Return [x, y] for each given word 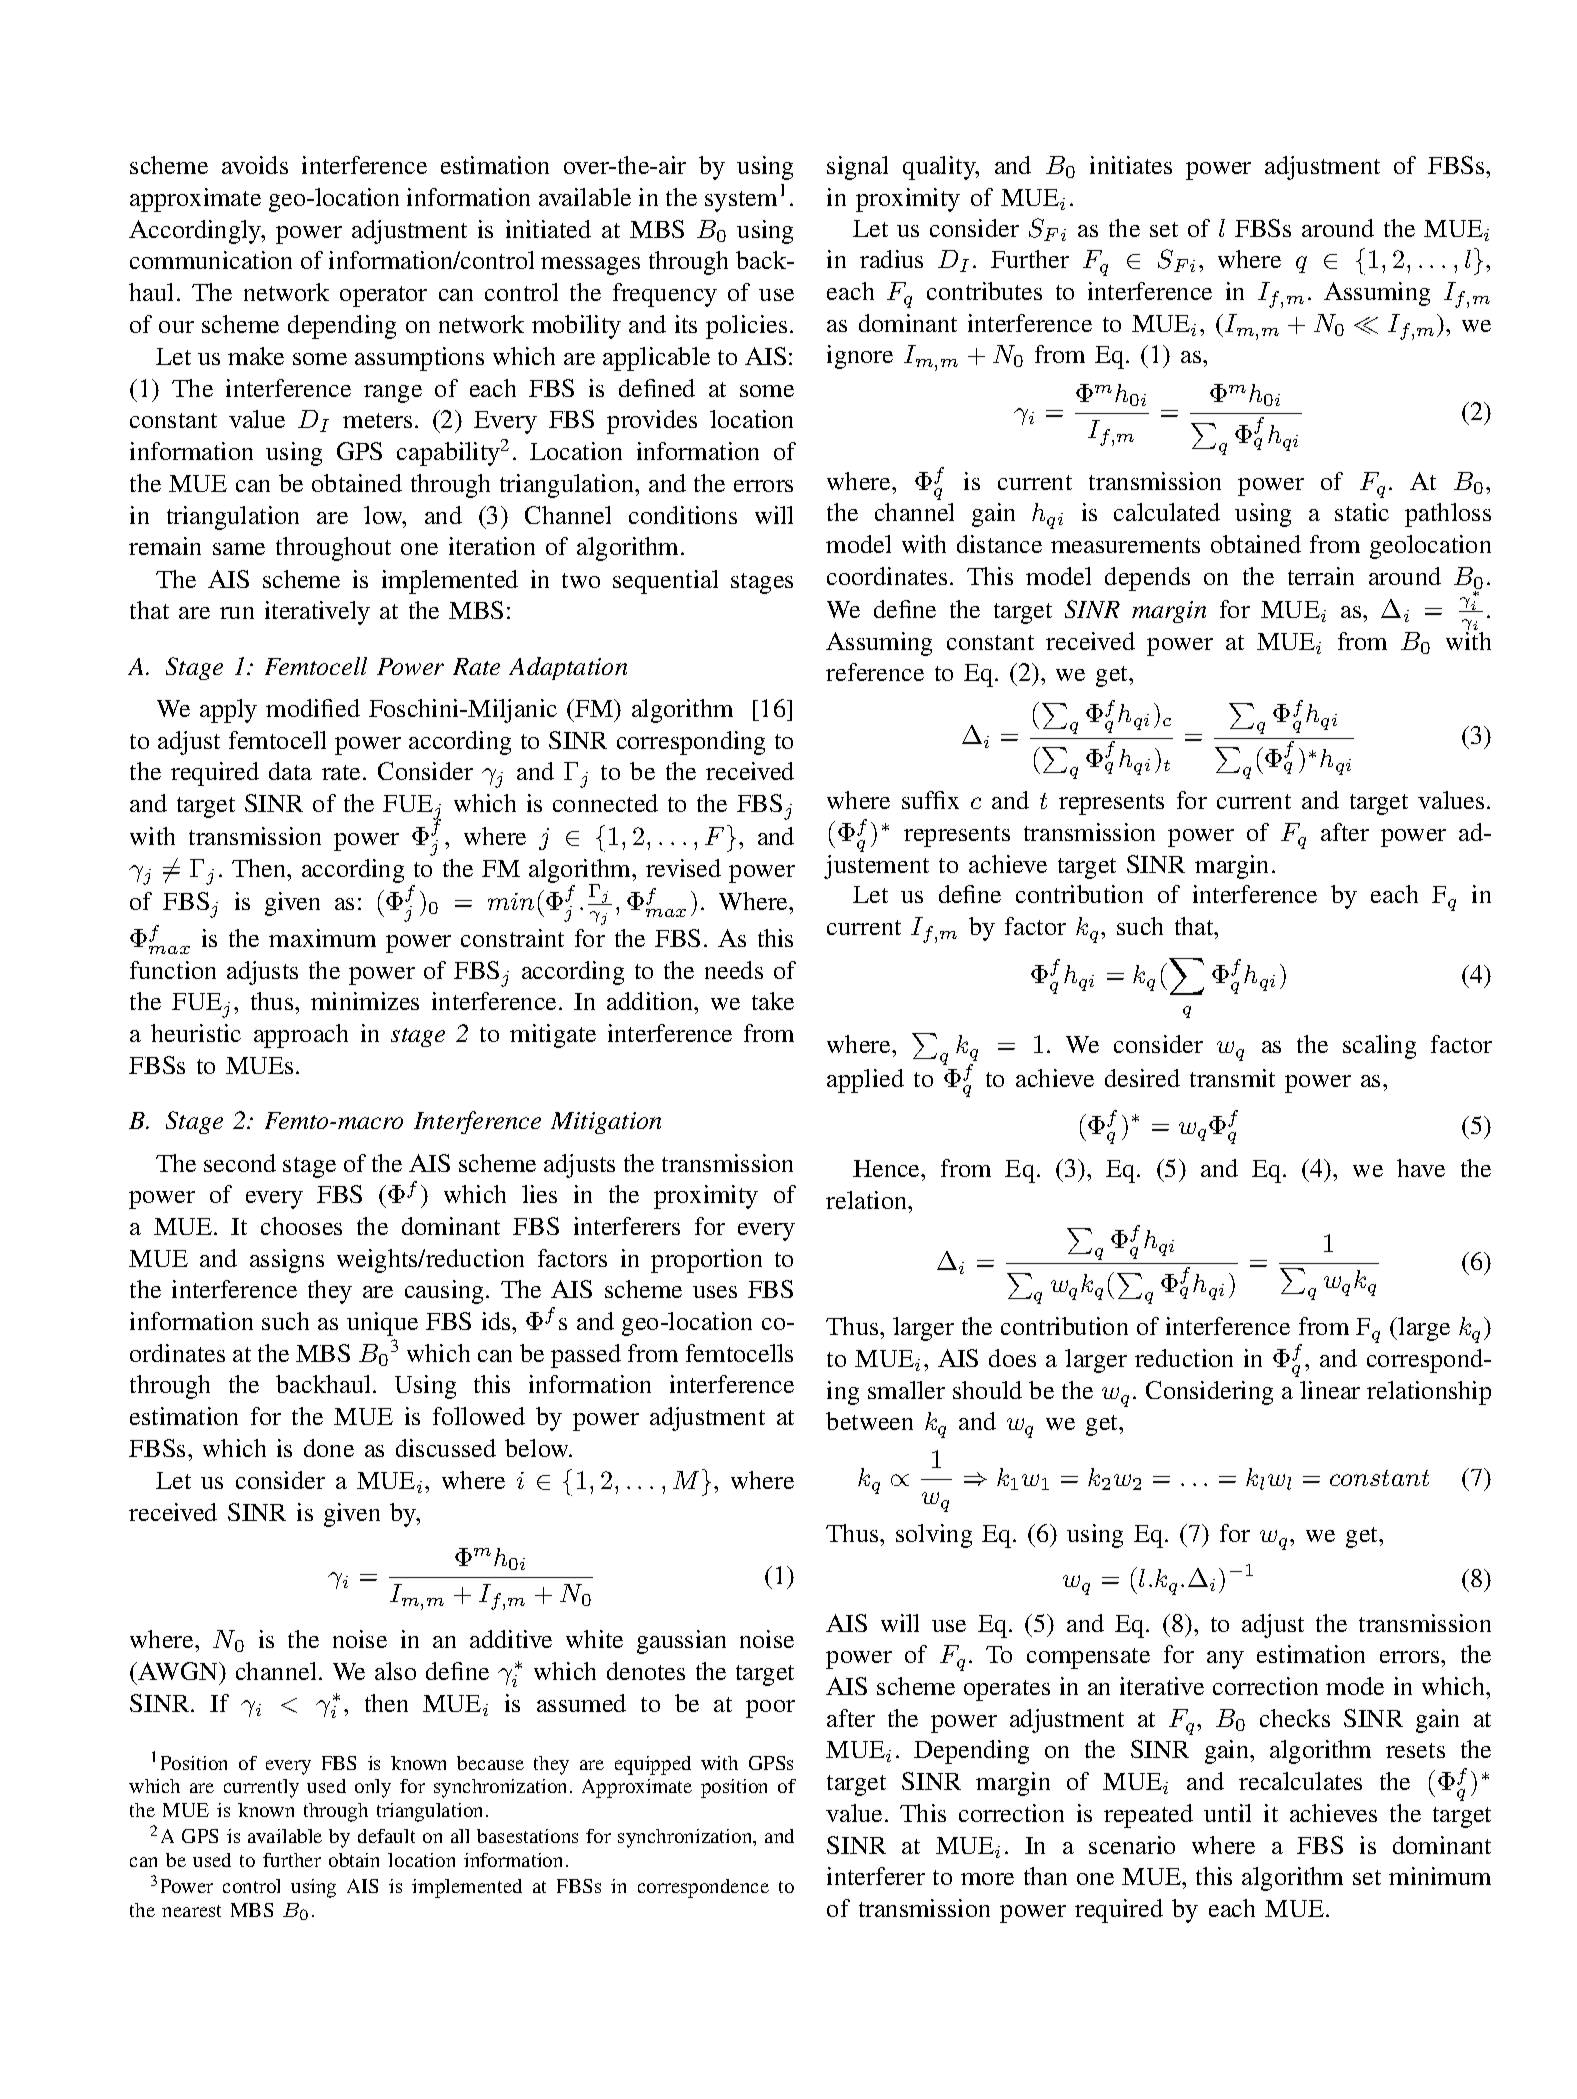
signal [857, 168]
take [773, 1001]
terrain [1321, 576]
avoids [255, 165]
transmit [1232, 1078]
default [386, 1836]
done [329, 1448]
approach [301, 1036]
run [237, 613]
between [869, 1421]
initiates [1131, 165]
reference [875, 672]
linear [1330, 1390]
